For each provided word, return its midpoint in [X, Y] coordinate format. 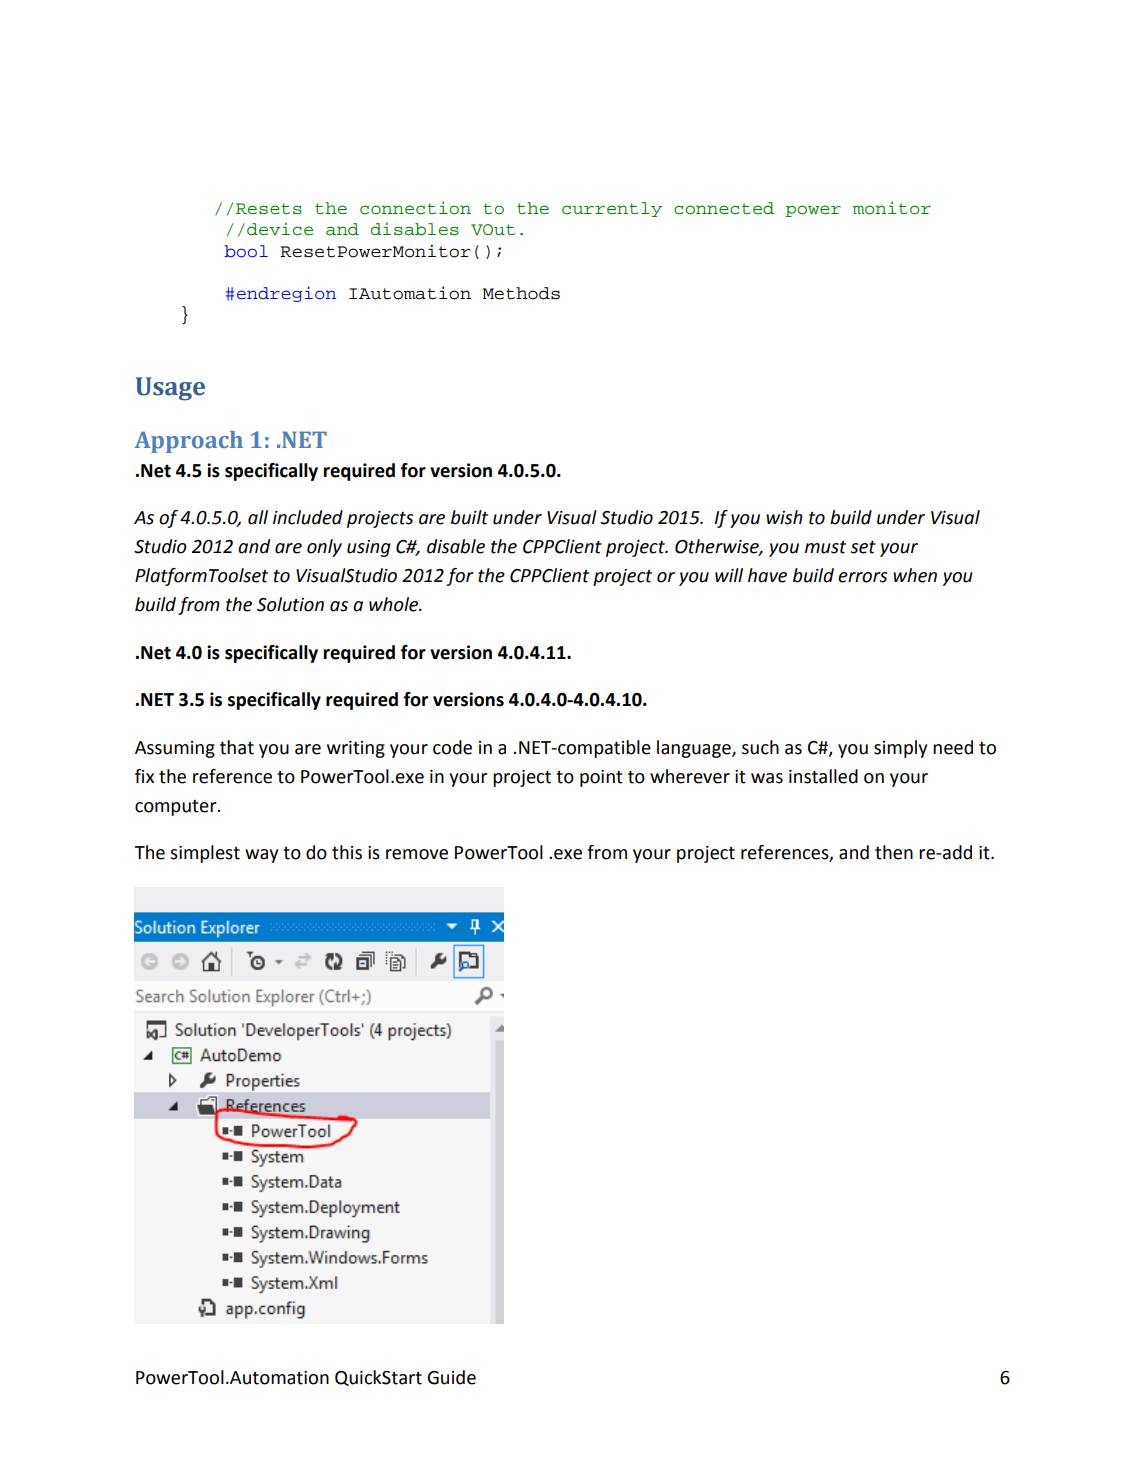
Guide [451, 1377]
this [347, 852]
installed [823, 776]
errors [862, 577]
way [261, 856]
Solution [290, 604]
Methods [521, 293]
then [894, 852]
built [469, 517]
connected [724, 208]
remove [417, 854]
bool [246, 251]
